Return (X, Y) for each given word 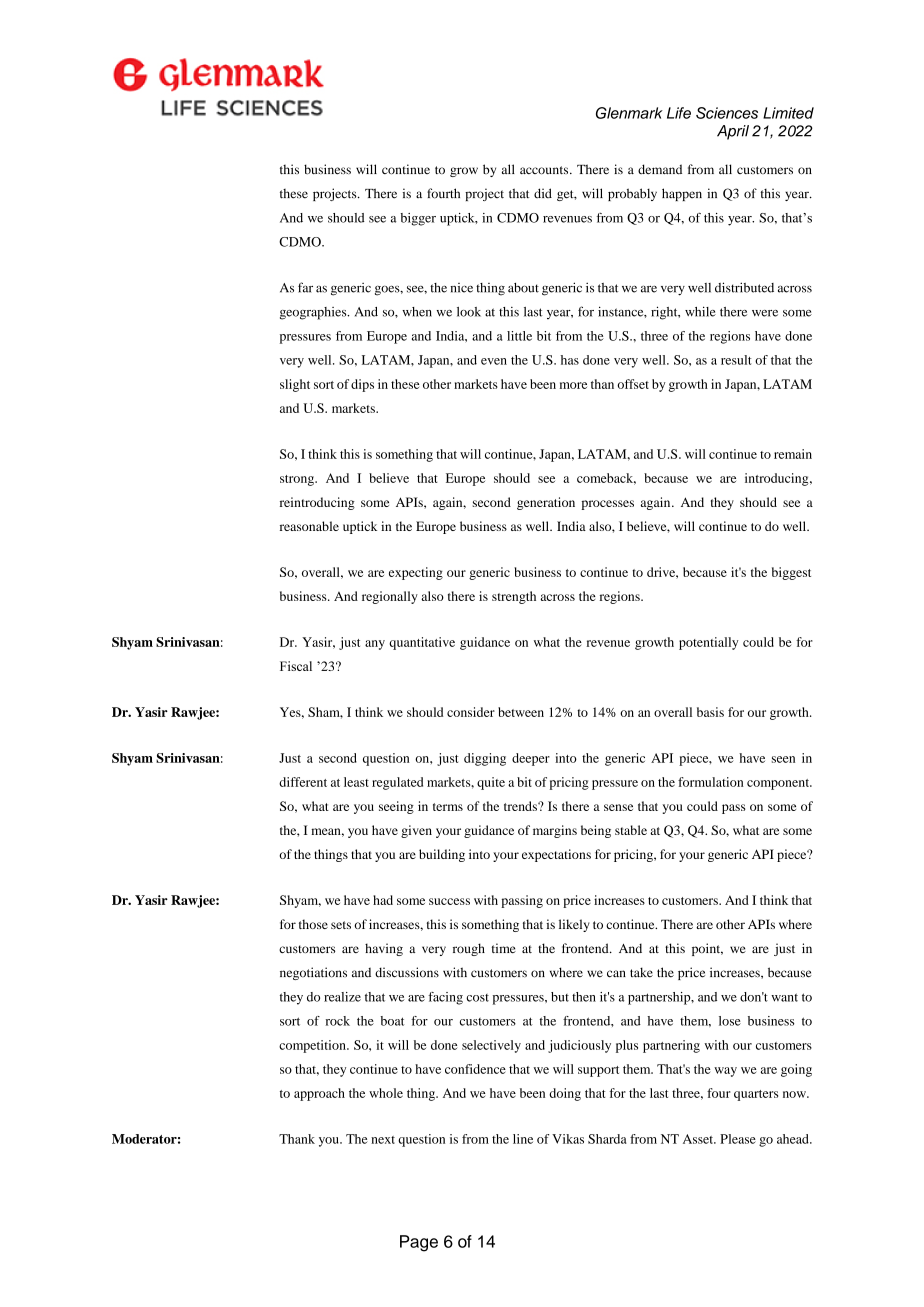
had (383, 900)
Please (738, 1139)
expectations (556, 855)
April (733, 132)
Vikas (568, 1139)
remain (793, 454)
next (383, 1140)
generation (546, 503)
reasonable (309, 526)
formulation (711, 782)
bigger (418, 219)
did (543, 193)
